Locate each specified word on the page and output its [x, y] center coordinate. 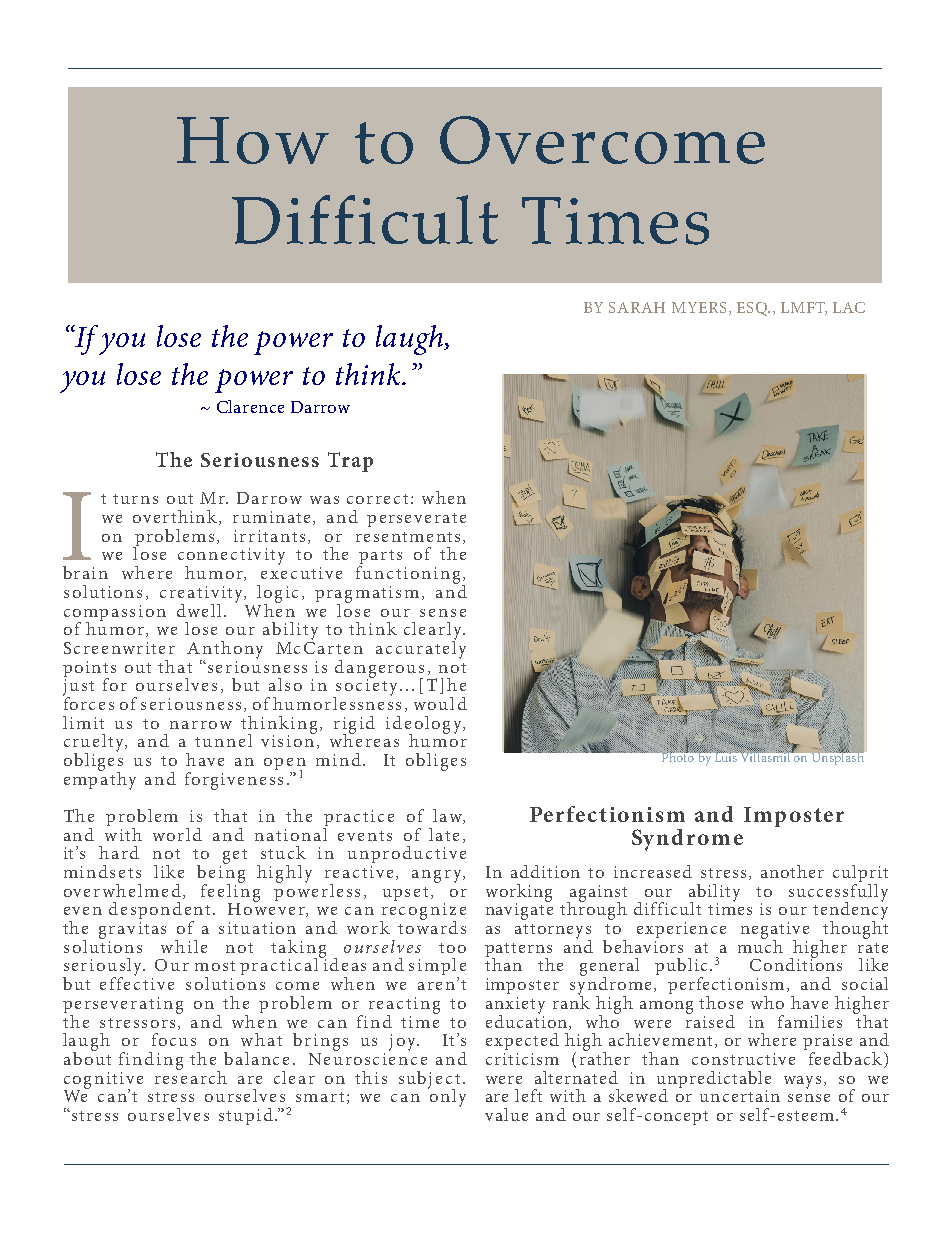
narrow [201, 725]
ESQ [753, 309]
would [440, 703]
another [792, 871]
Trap [350, 462]
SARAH [637, 307]
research [191, 1076]
